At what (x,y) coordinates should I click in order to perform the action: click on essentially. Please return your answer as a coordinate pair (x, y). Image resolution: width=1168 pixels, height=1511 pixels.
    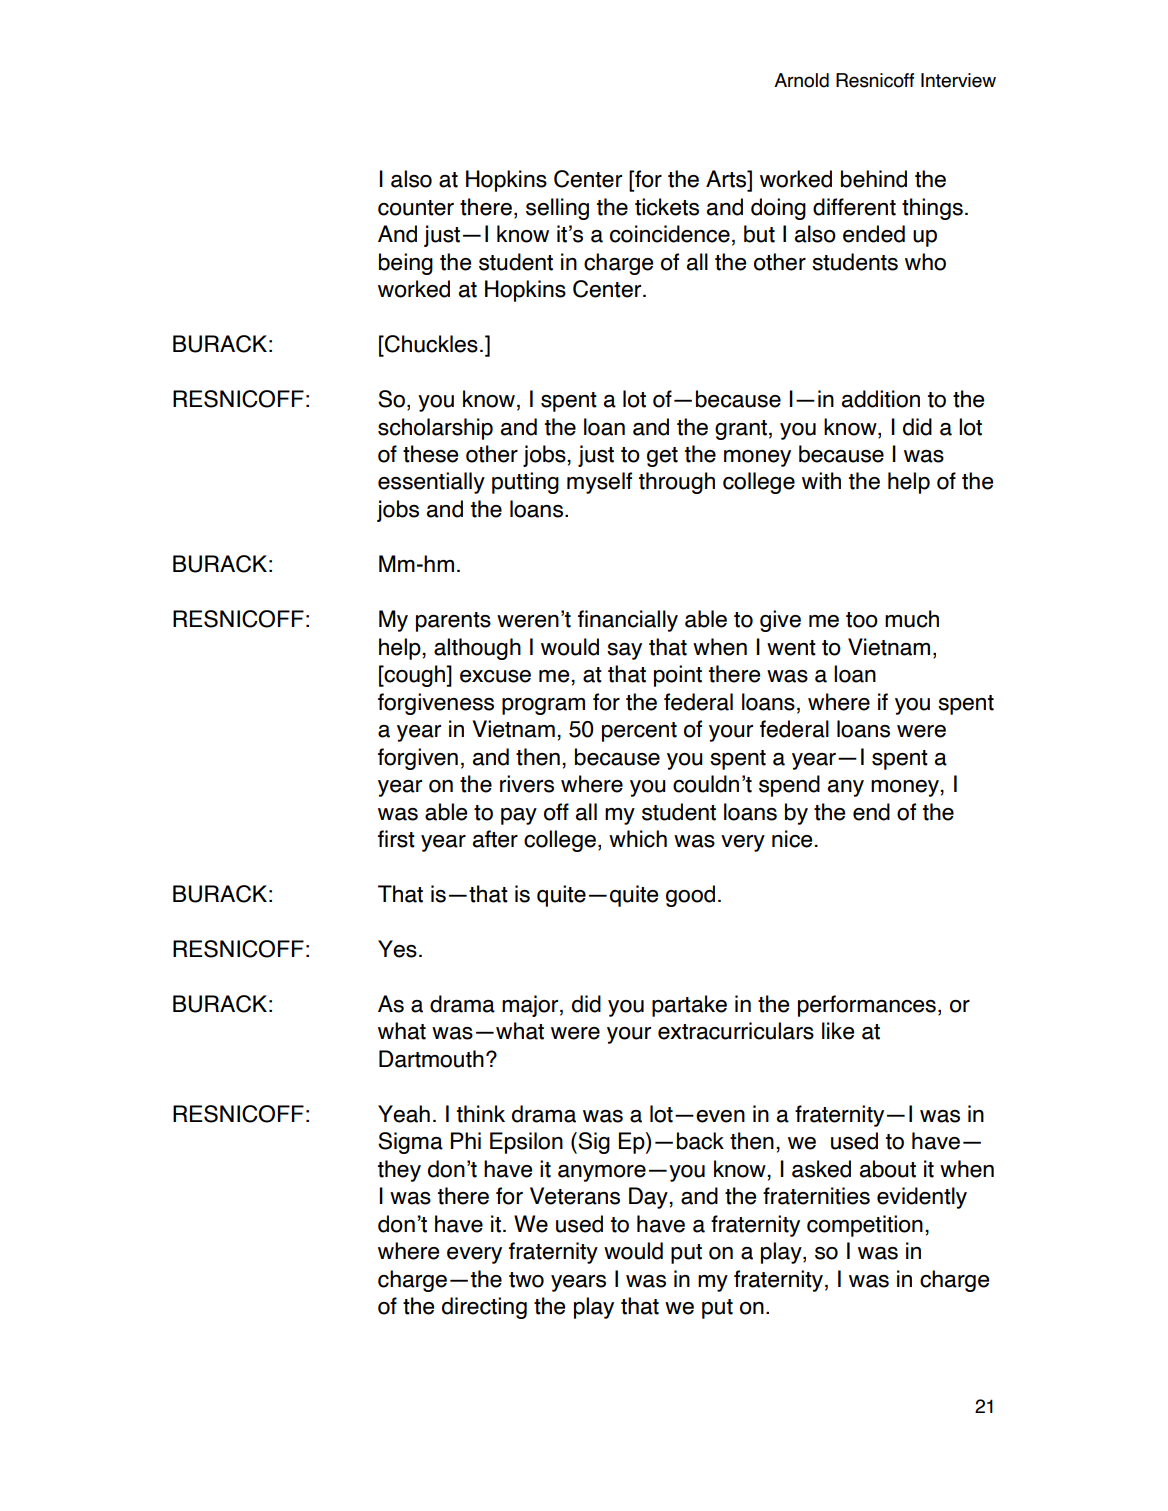
    Looking at the image, I should click on (431, 483).
